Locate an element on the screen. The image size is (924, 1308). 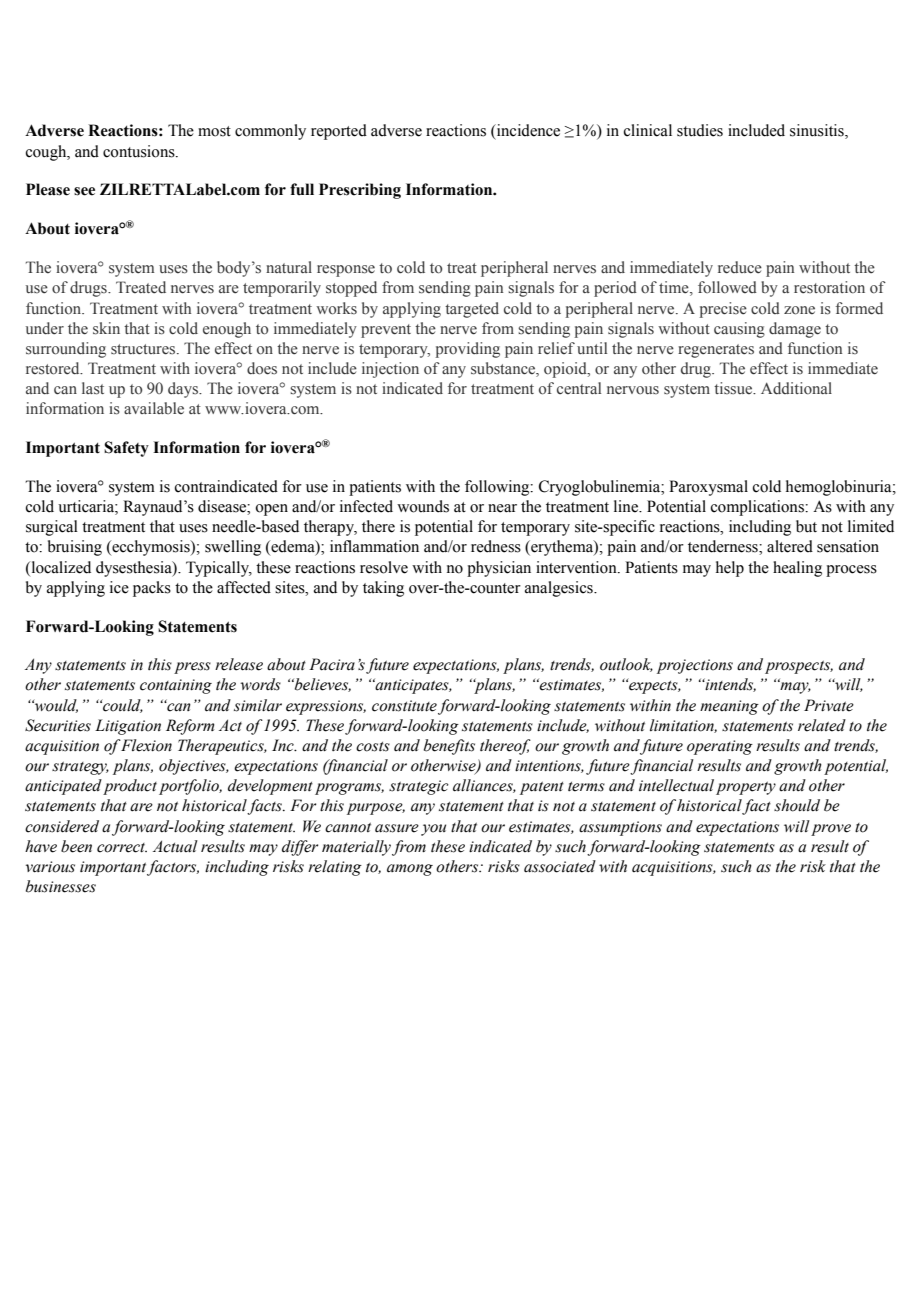
ecchymosis is located at coordinates (151, 548).
